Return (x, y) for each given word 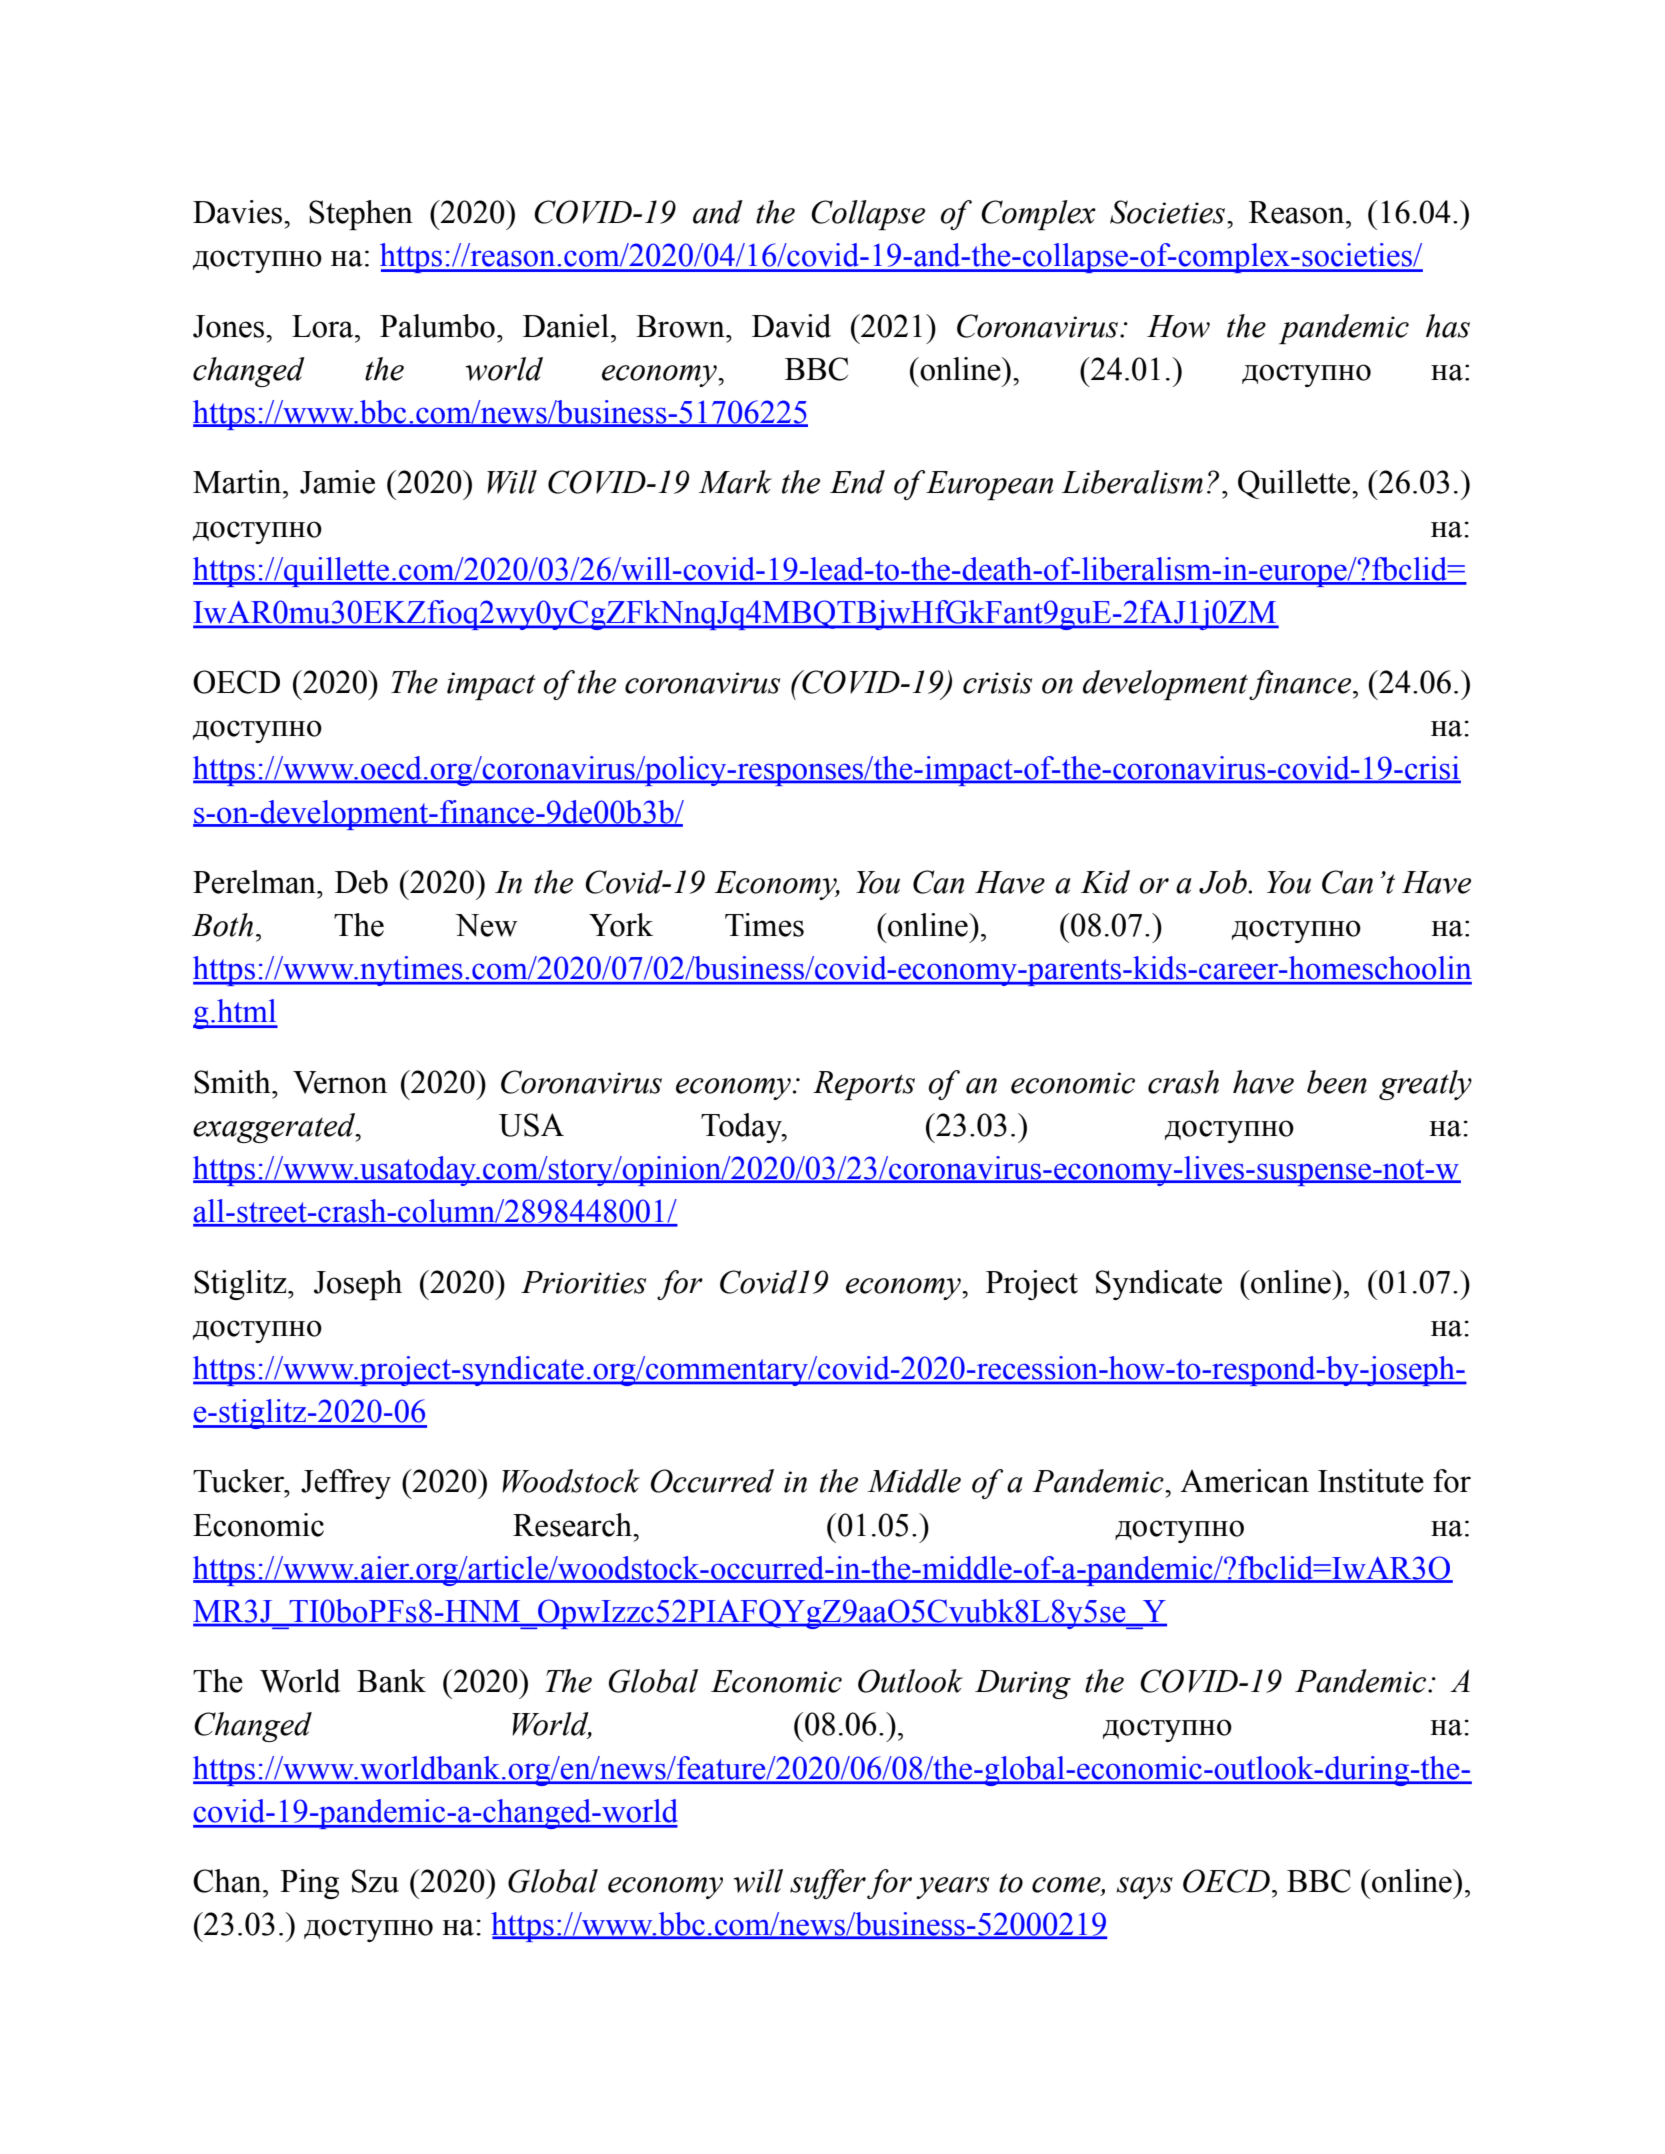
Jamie (337, 482)
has (1448, 326)
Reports (864, 1085)
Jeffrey (346, 1484)
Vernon (340, 1082)
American (1244, 1481)
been (1337, 1082)
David (791, 326)
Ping (309, 1884)
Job (1224, 882)
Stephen (361, 215)
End (857, 482)
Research (574, 1525)
